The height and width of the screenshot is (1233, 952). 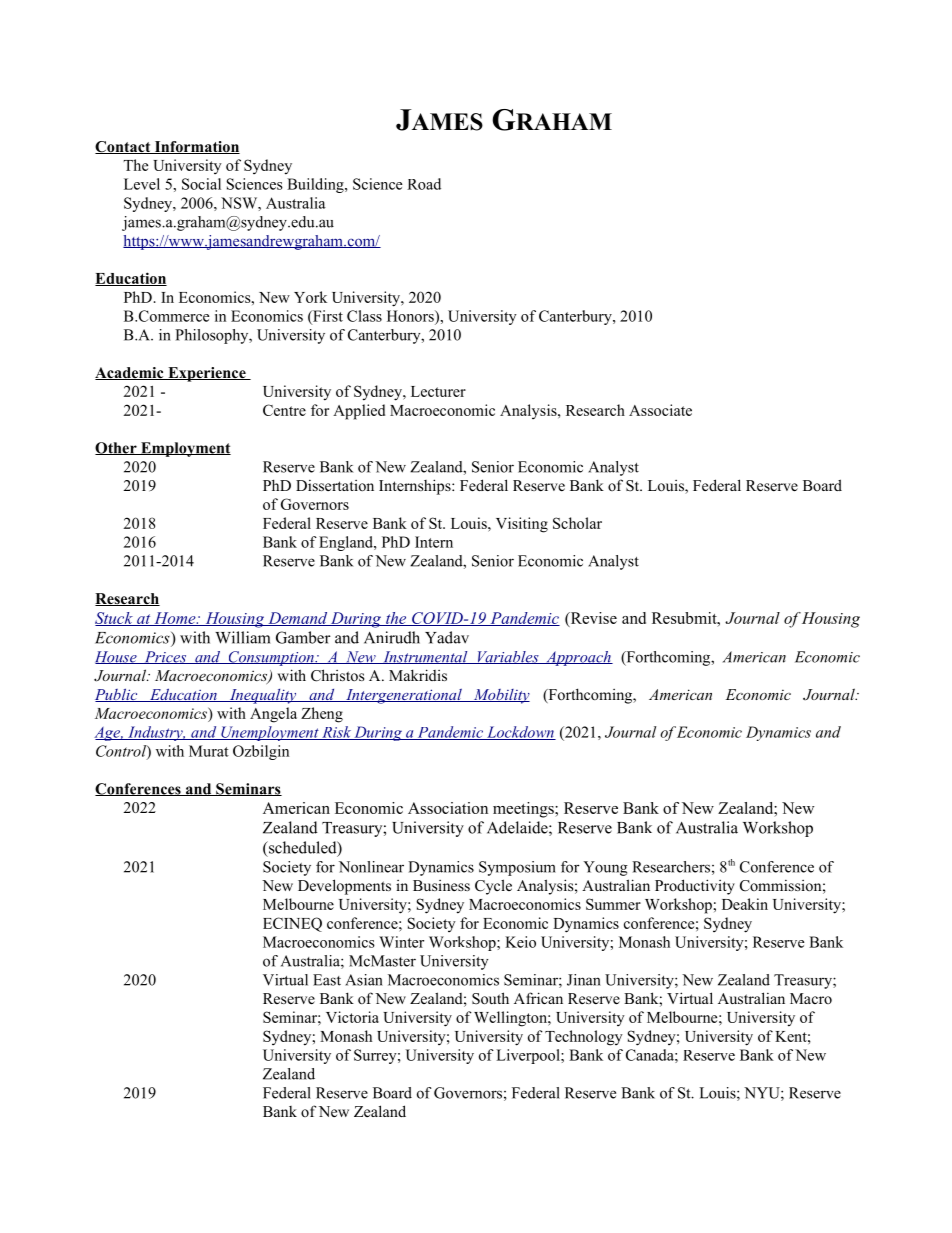 What do you see at coordinates (364, 316) in the screenshot?
I see `Class` at bounding box center [364, 316].
